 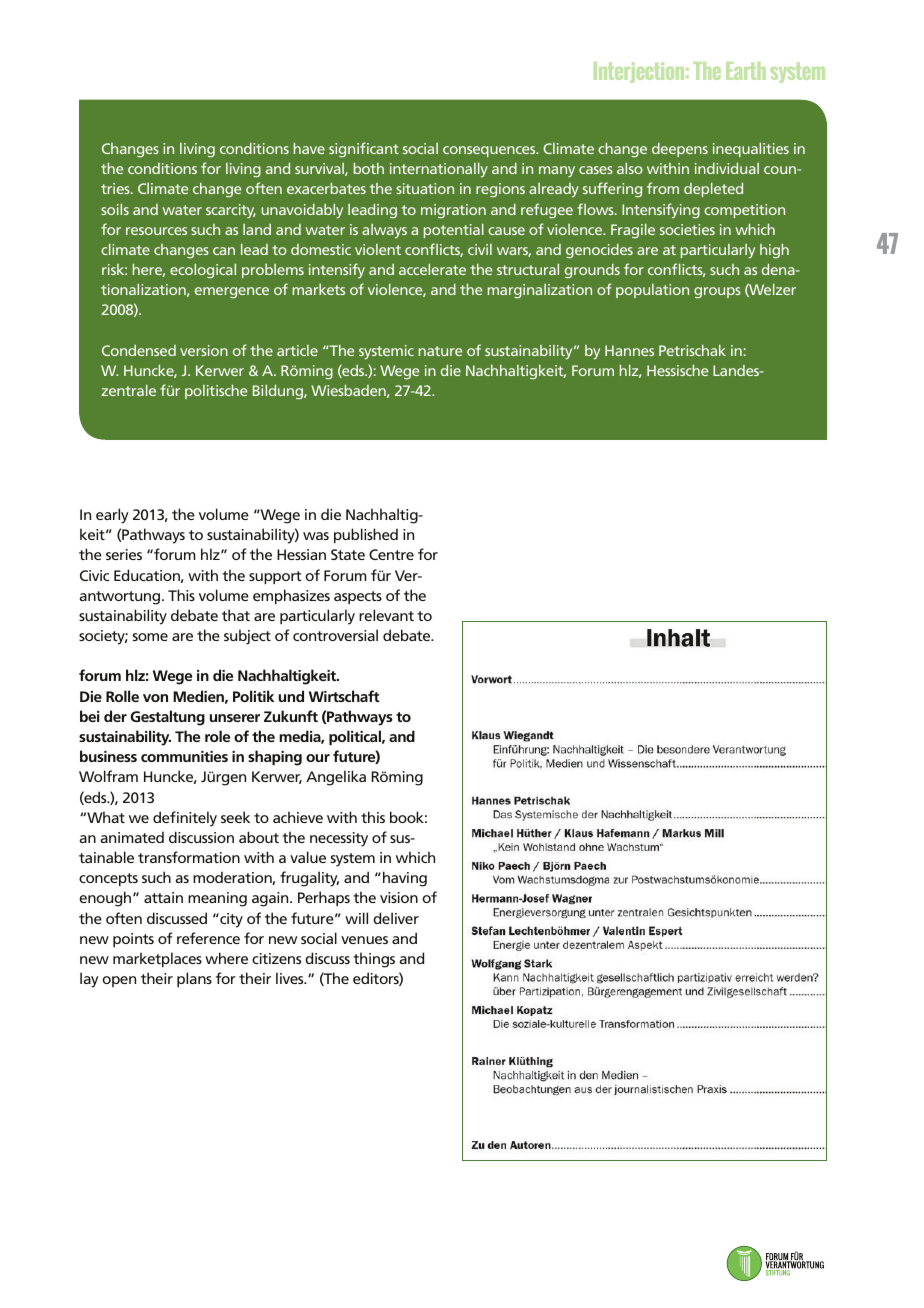 What do you see at coordinates (640, 72) in the screenshot?
I see `Interjection` at bounding box center [640, 72].
